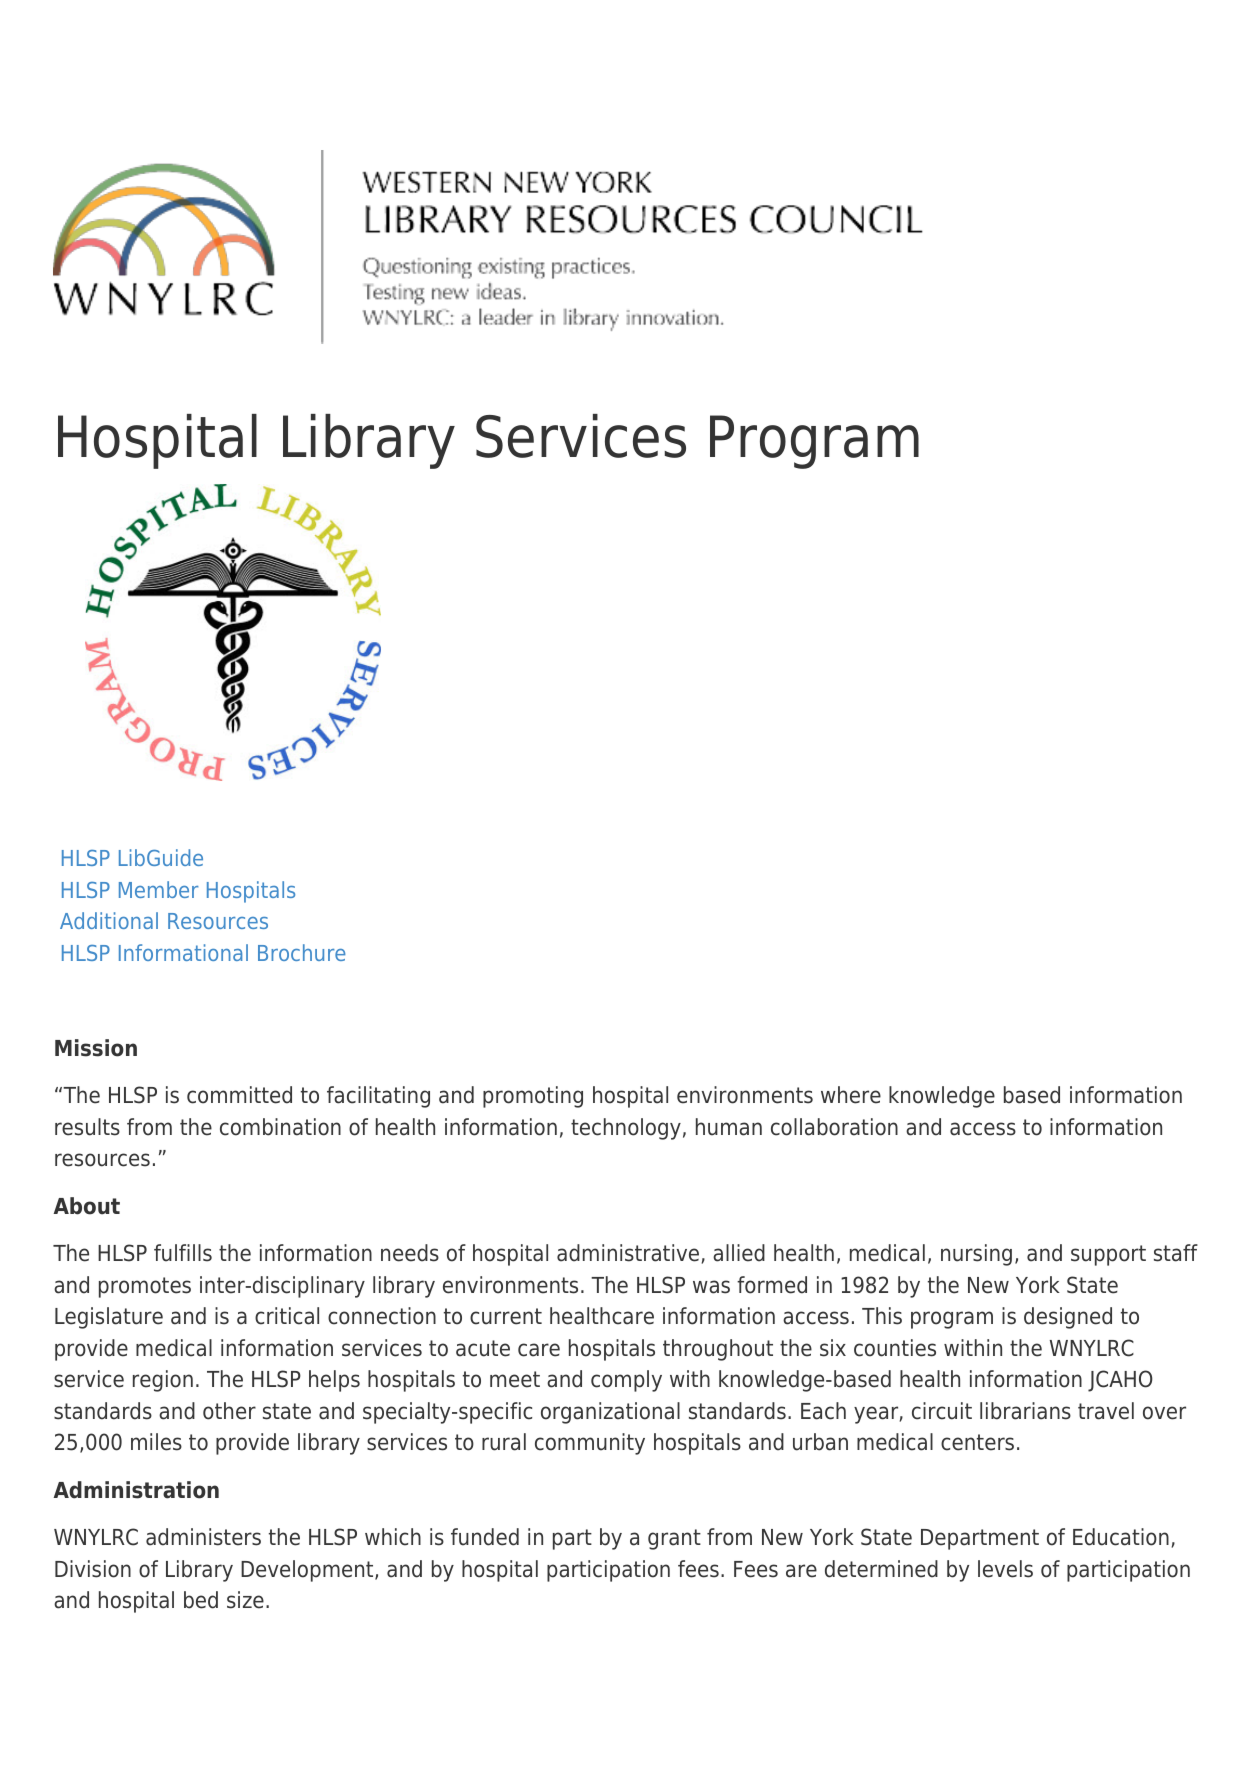 The height and width of the screenshot is (1772, 1253). I want to click on fulfills, so click(183, 1253).
